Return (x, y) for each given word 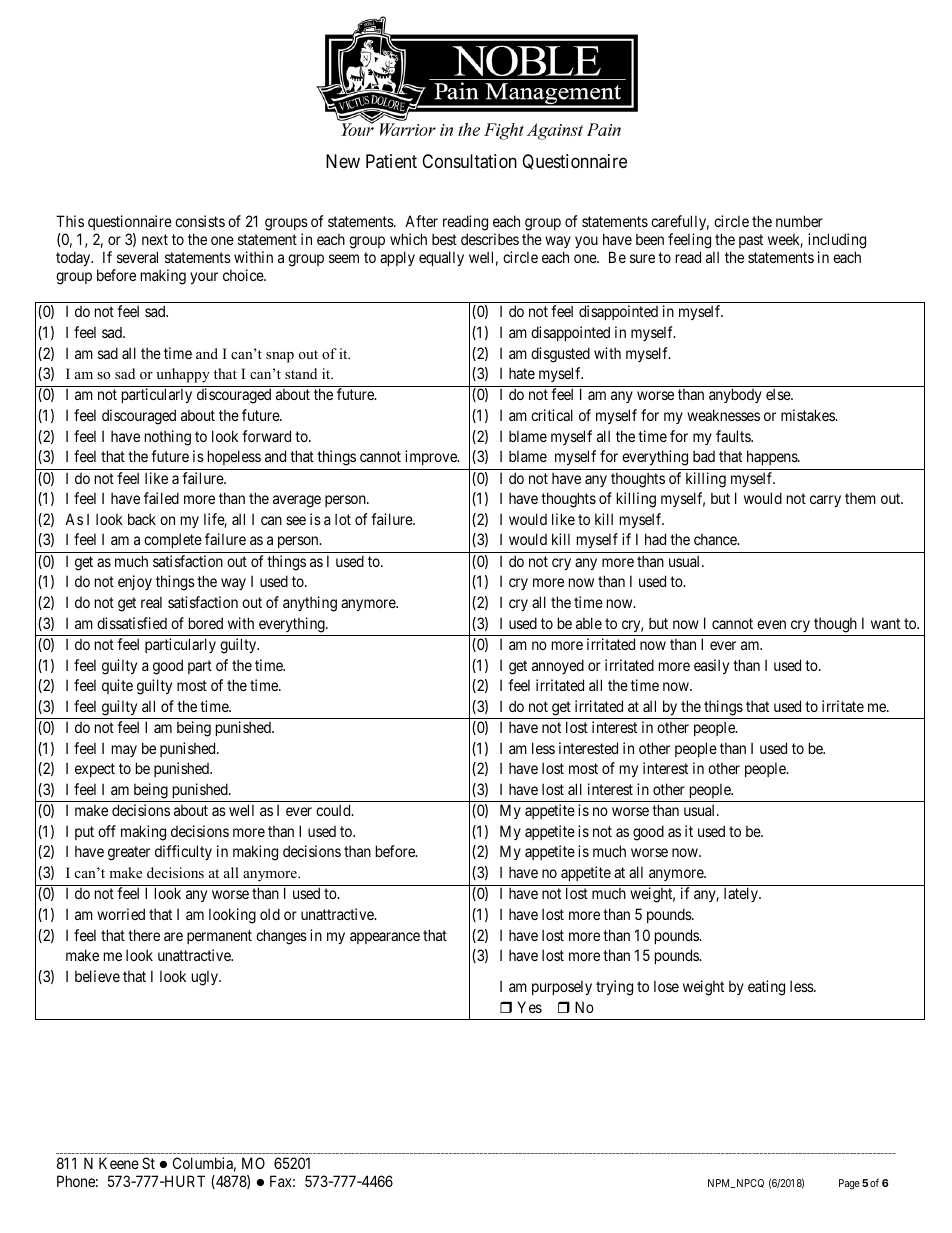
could (334, 810)
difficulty (183, 852)
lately (742, 894)
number (799, 221)
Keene (119, 1163)
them (860, 498)
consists (200, 221)
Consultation (469, 161)
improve (432, 457)
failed (161, 498)
